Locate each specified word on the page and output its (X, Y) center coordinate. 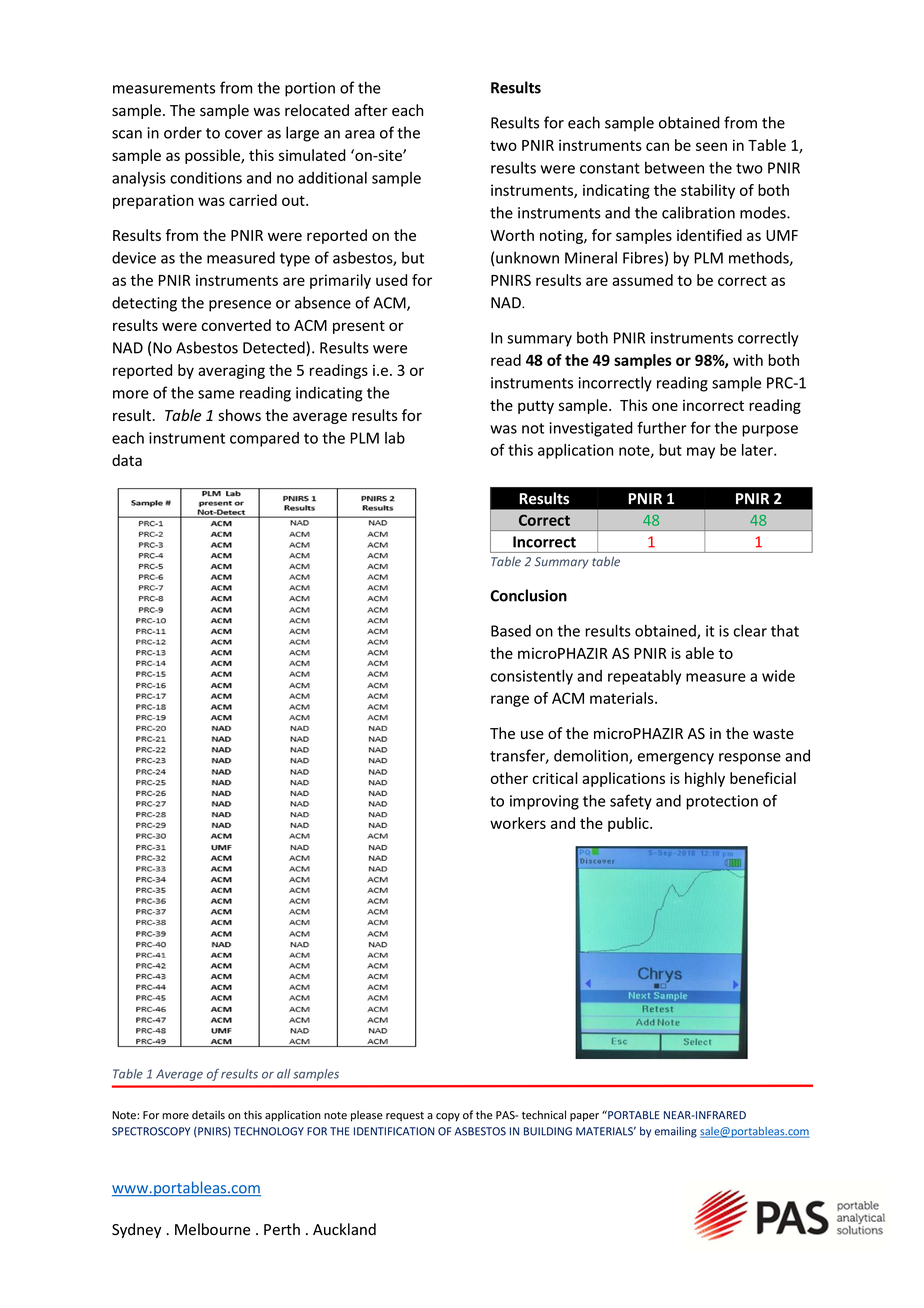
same (216, 394)
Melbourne (212, 1229)
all (284, 1074)
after (371, 110)
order (183, 132)
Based (511, 631)
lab (395, 438)
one (665, 406)
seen (711, 146)
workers (518, 823)
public (629, 824)
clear (750, 630)
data (127, 460)
